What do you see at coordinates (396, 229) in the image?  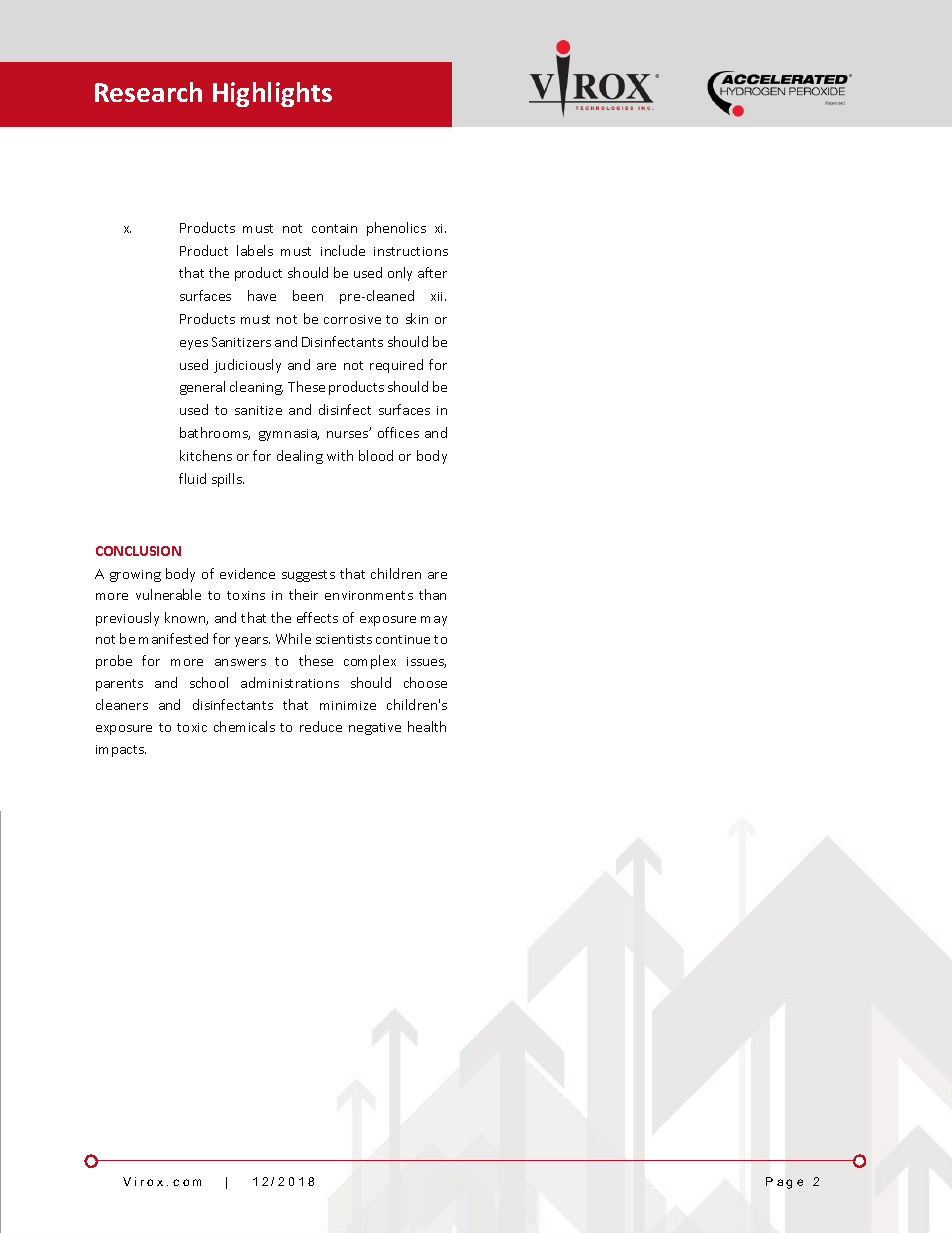 I see `phenolics` at bounding box center [396, 229].
